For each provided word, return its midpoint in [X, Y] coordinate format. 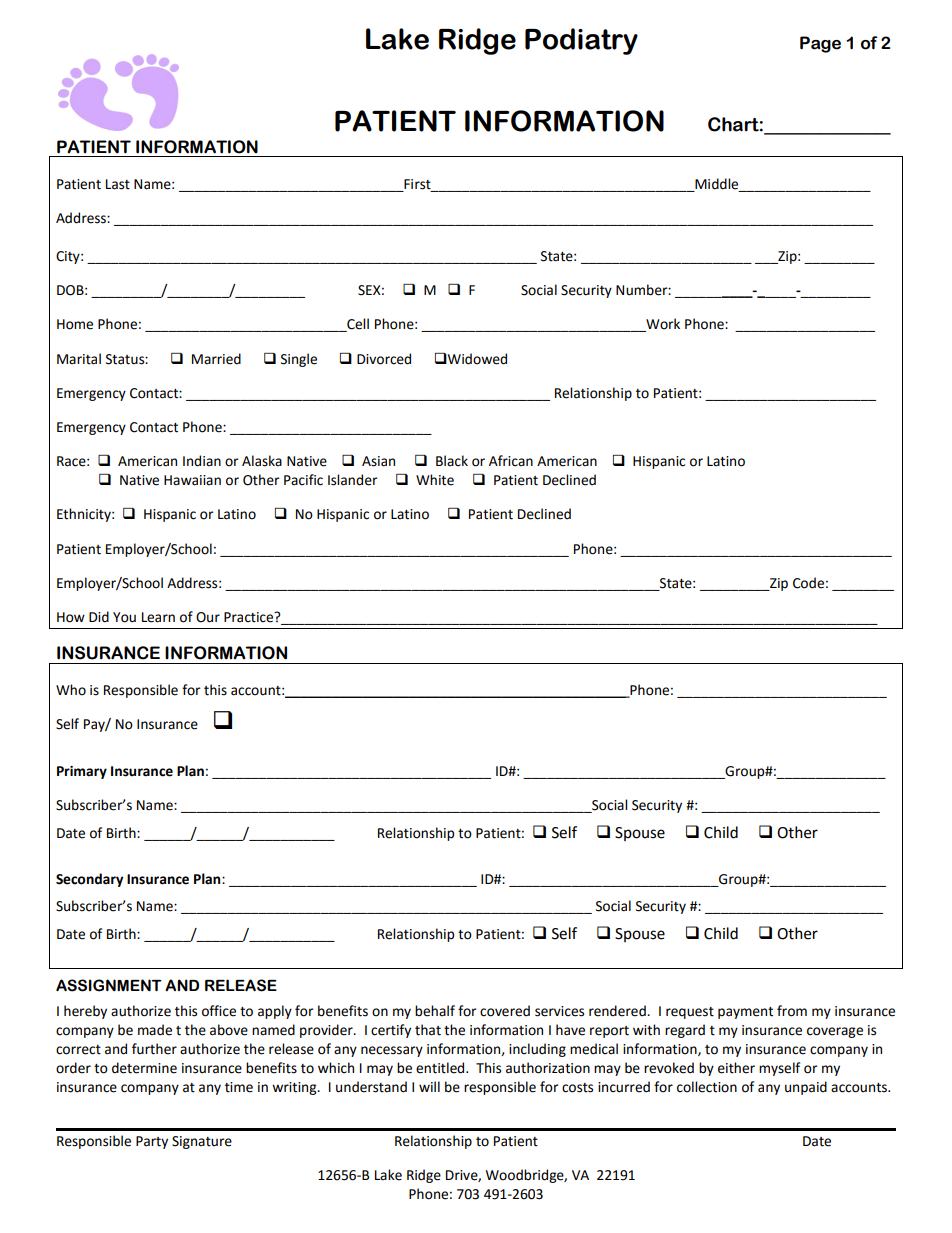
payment [745, 1013]
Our [208, 617]
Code [808, 583]
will [429, 1086]
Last [118, 184]
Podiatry [581, 41]
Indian [202, 461]
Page [820, 44]
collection [707, 1087]
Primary [82, 772]
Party [152, 1142]
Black [452, 461]
